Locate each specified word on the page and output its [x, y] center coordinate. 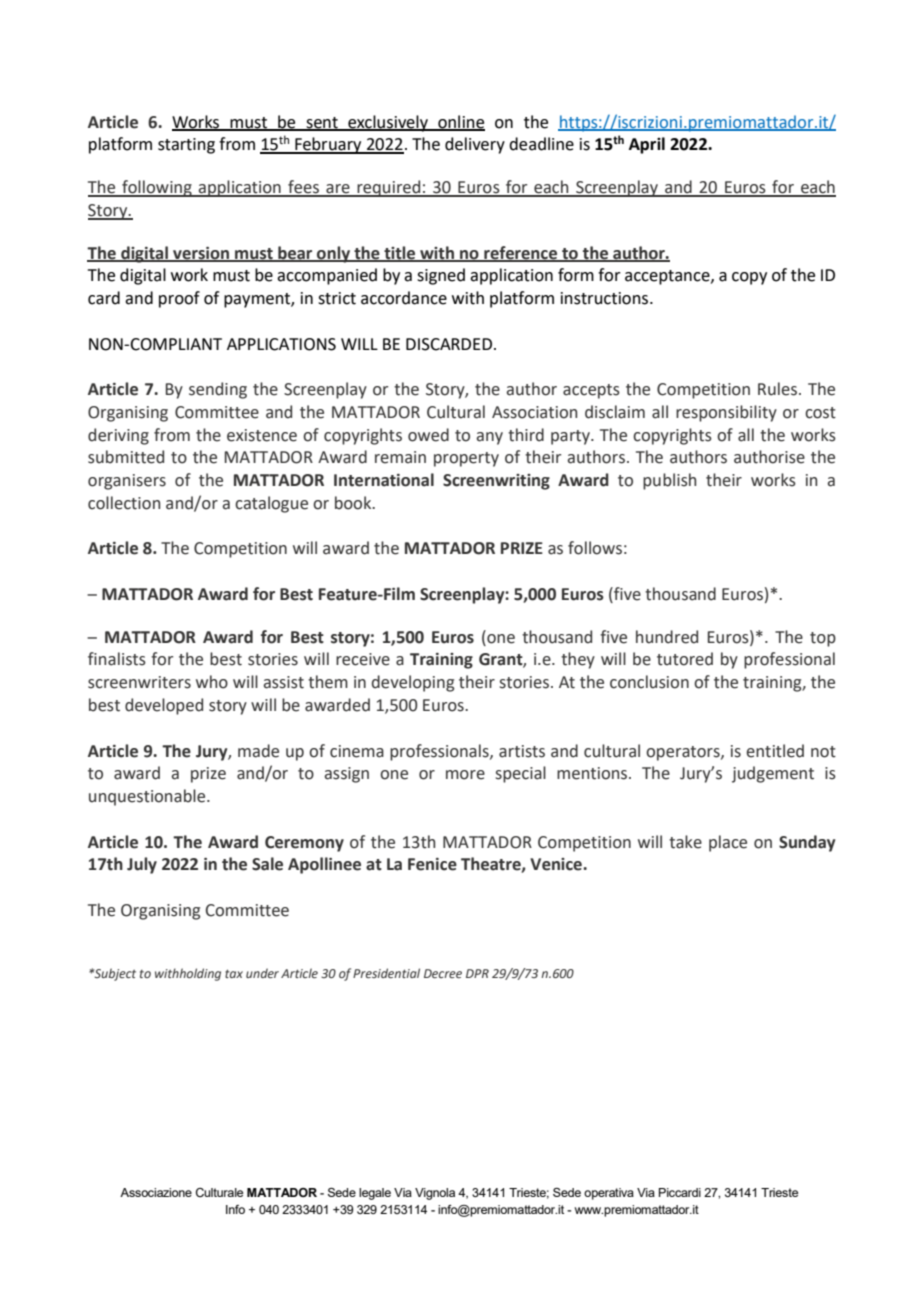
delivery [475, 145]
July [142, 865]
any [489, 438]
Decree [443, 973]
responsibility [726, 413]
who [212, 682]
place [728, 843]
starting [186, 146]
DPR [477, 973]
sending [218, 390]
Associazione [156, 1192]
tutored [685, 659]
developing [413, 683]
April [647, 145]
